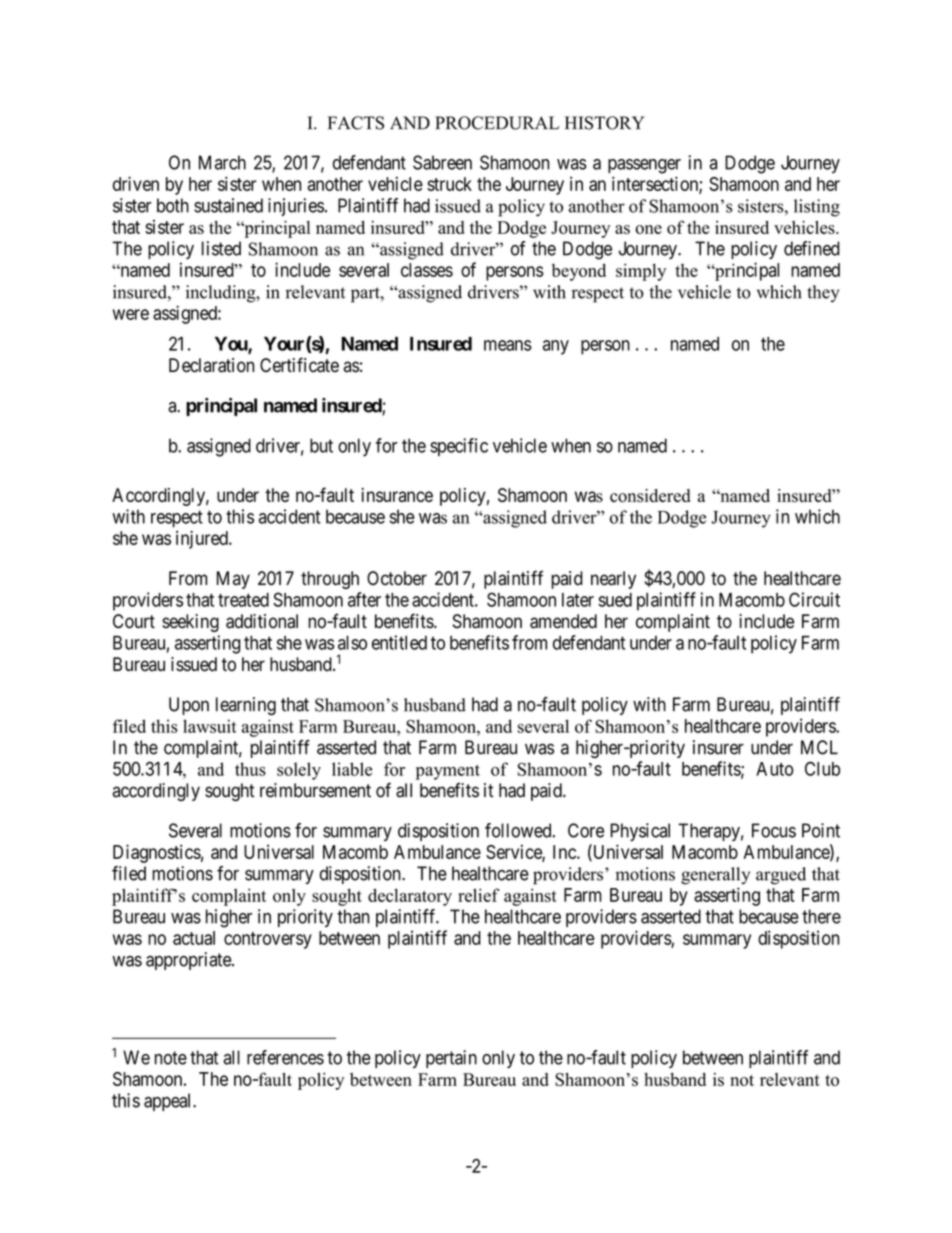 The height and width of the image is (1233, 952). Describe the element at coordinates (479, 895) in the image. I see `relief` at that location.
